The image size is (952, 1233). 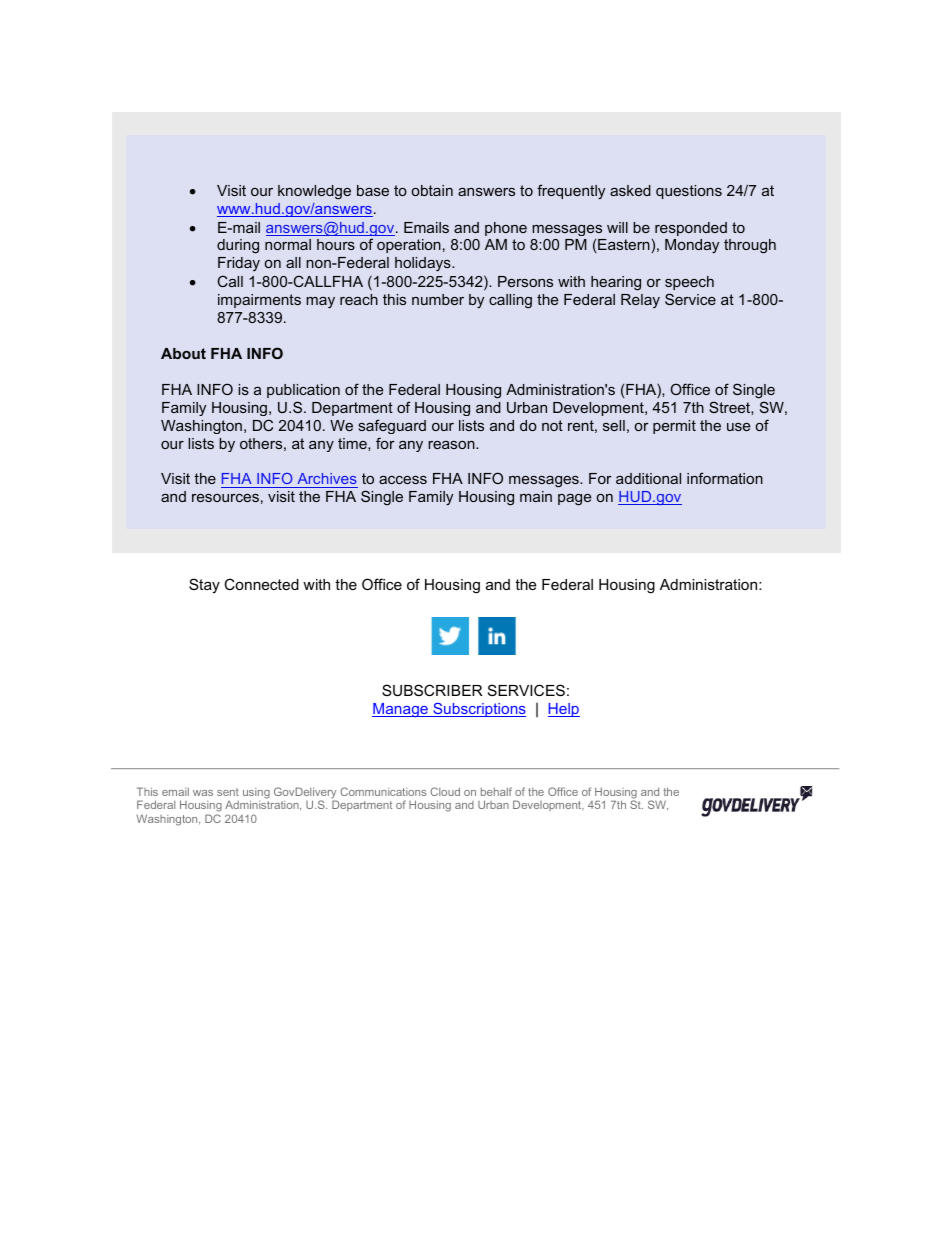 What do you see at coordinates (225, 498) in the screenshot?
I see `resources` at bounding box center [225, 498].
